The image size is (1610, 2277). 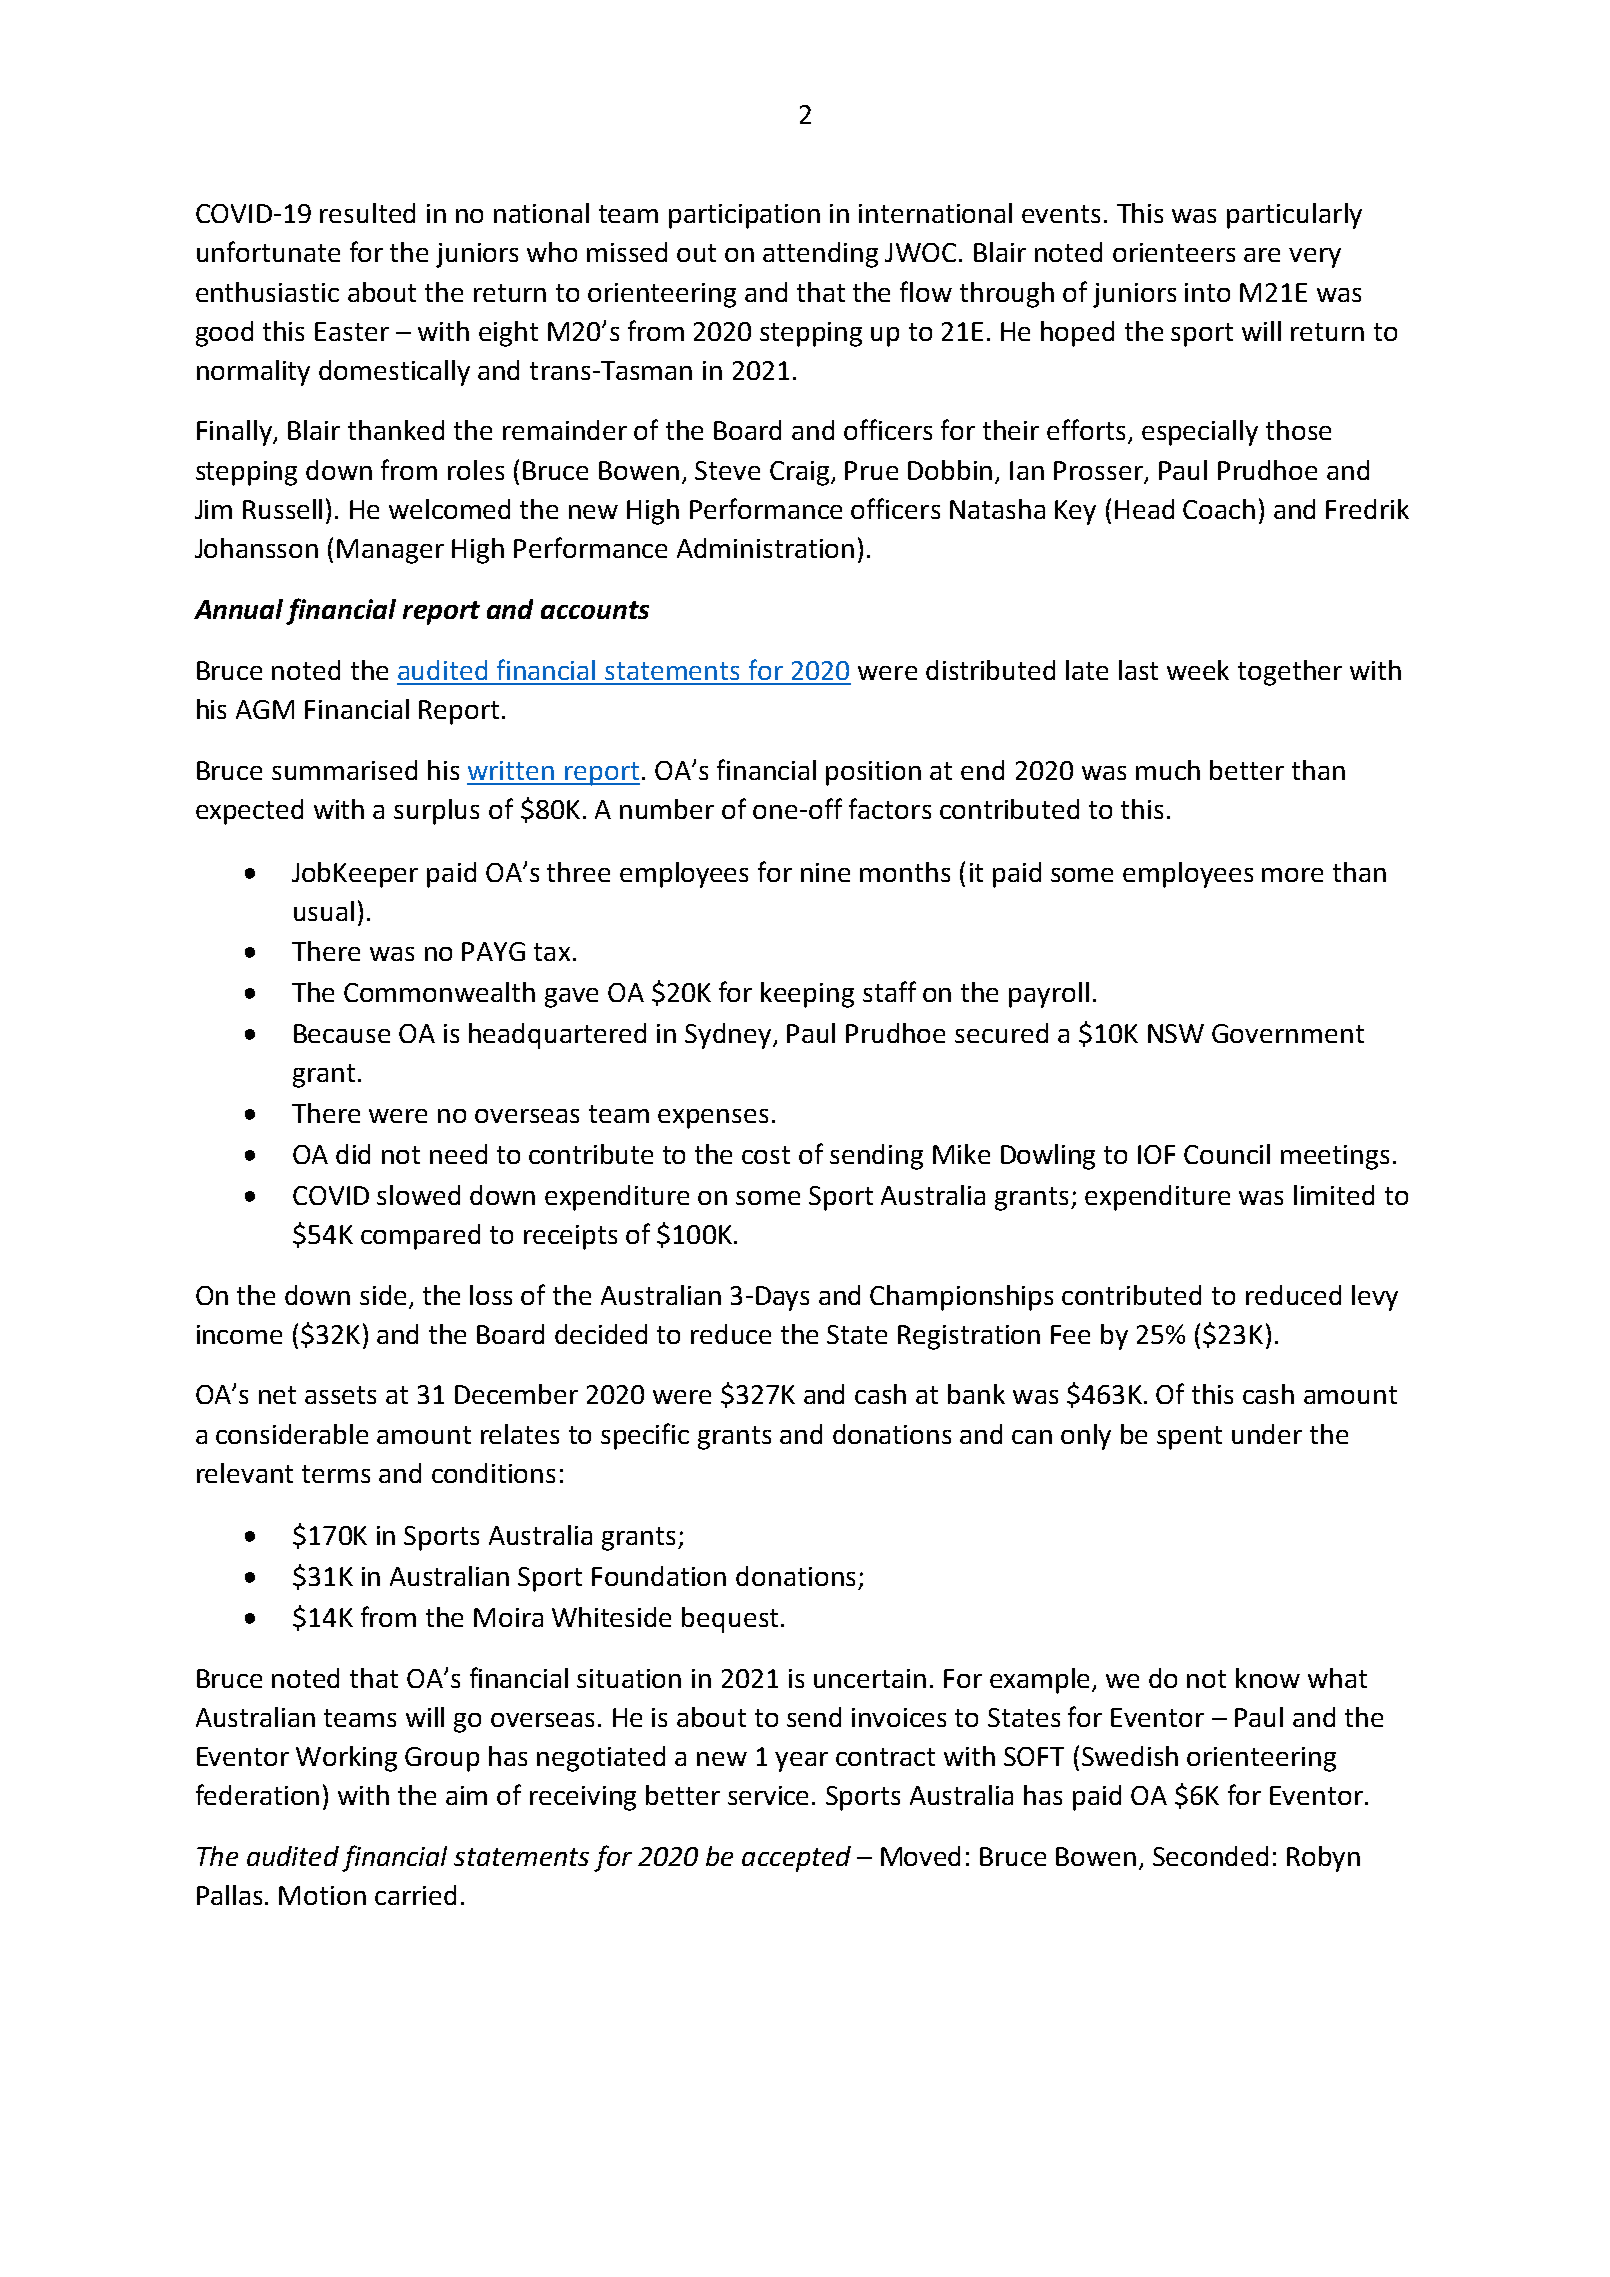 I want to click on Coach, so click(x=1219, y=509).
